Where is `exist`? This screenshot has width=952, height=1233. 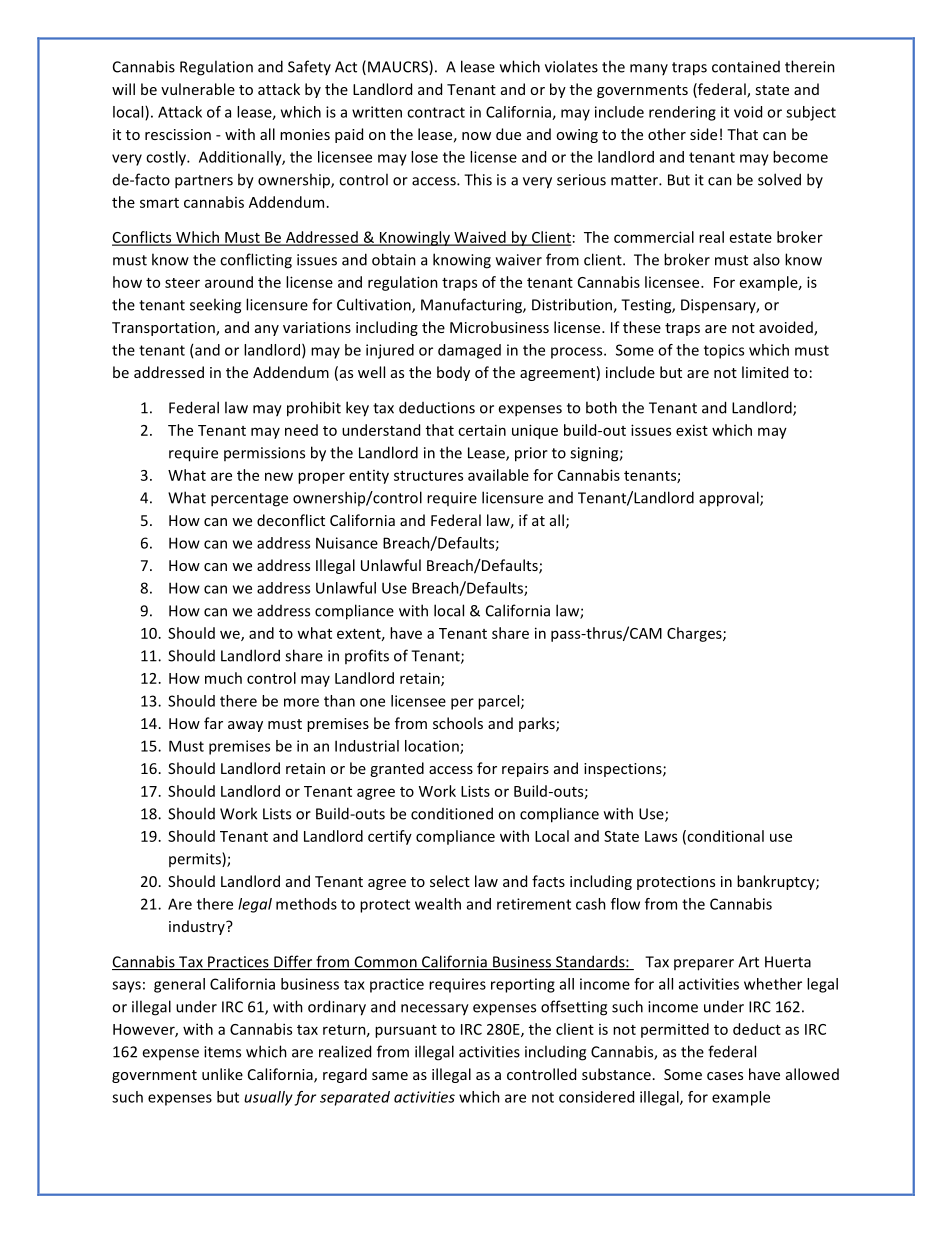 exist is located at coordinates (692, 430).
